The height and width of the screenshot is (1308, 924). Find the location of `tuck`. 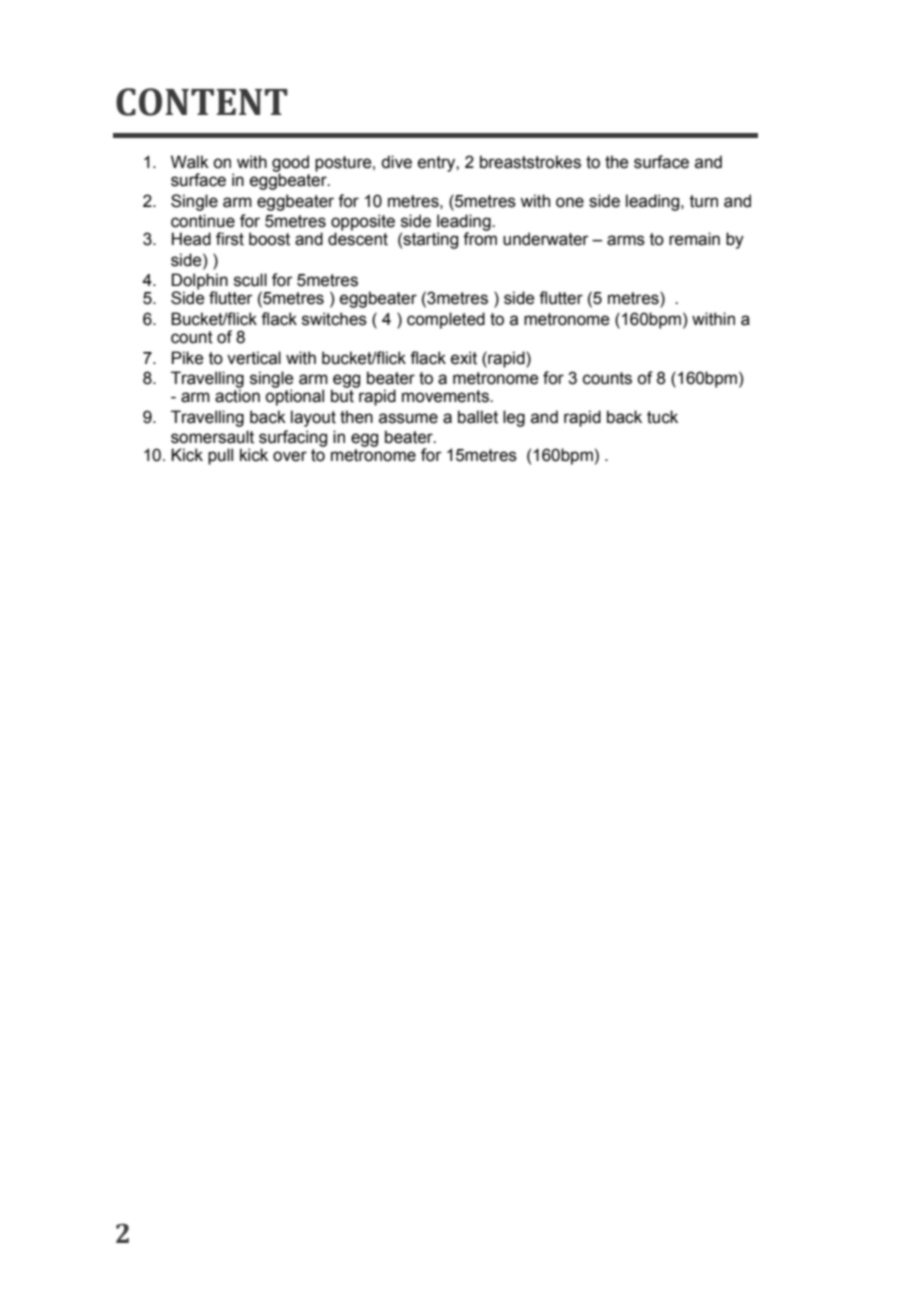

tuck is located at coordinates (662, 417).
